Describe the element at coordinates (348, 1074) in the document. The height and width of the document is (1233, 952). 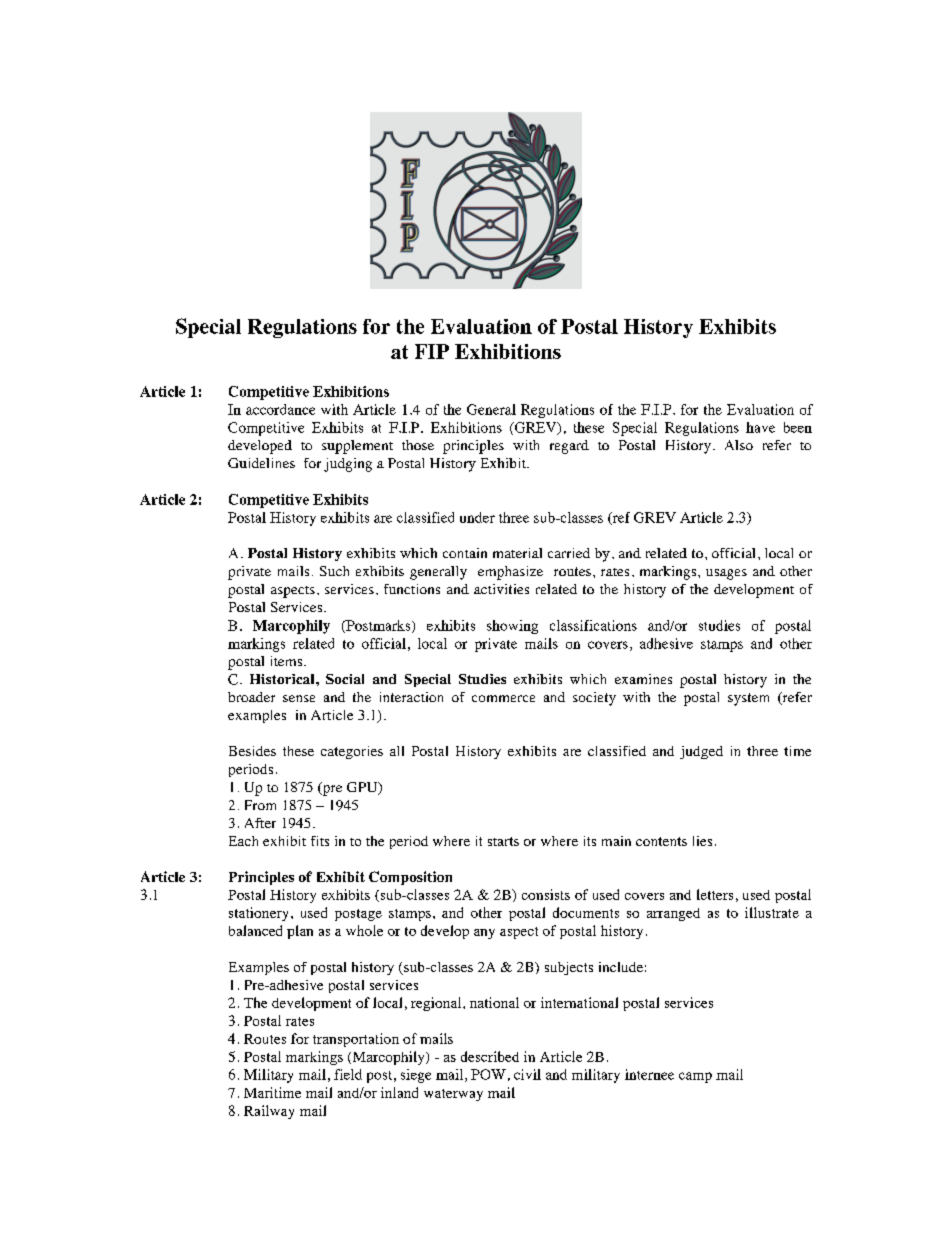
I see `field` at that location.
